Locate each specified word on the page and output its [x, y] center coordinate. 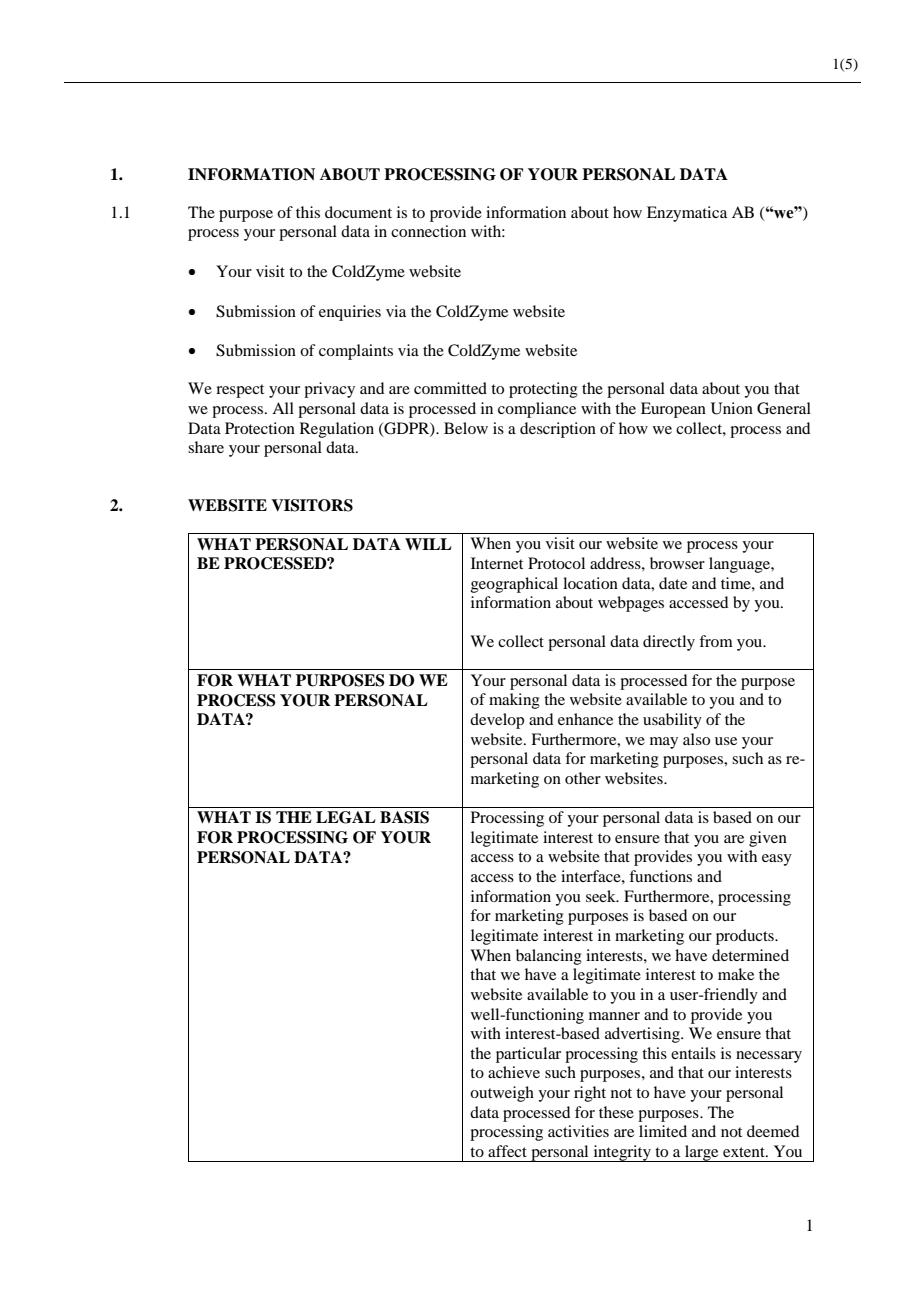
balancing [549, 957]
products [746, 937]
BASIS [404, 817]
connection [428, 231]
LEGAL [346, 817]
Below [466, 428]
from [716, 641]
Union [732, 408]
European [673, 410]
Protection [260, 428]
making [514, 701]
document [358, 212]
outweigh [502, 1094]
